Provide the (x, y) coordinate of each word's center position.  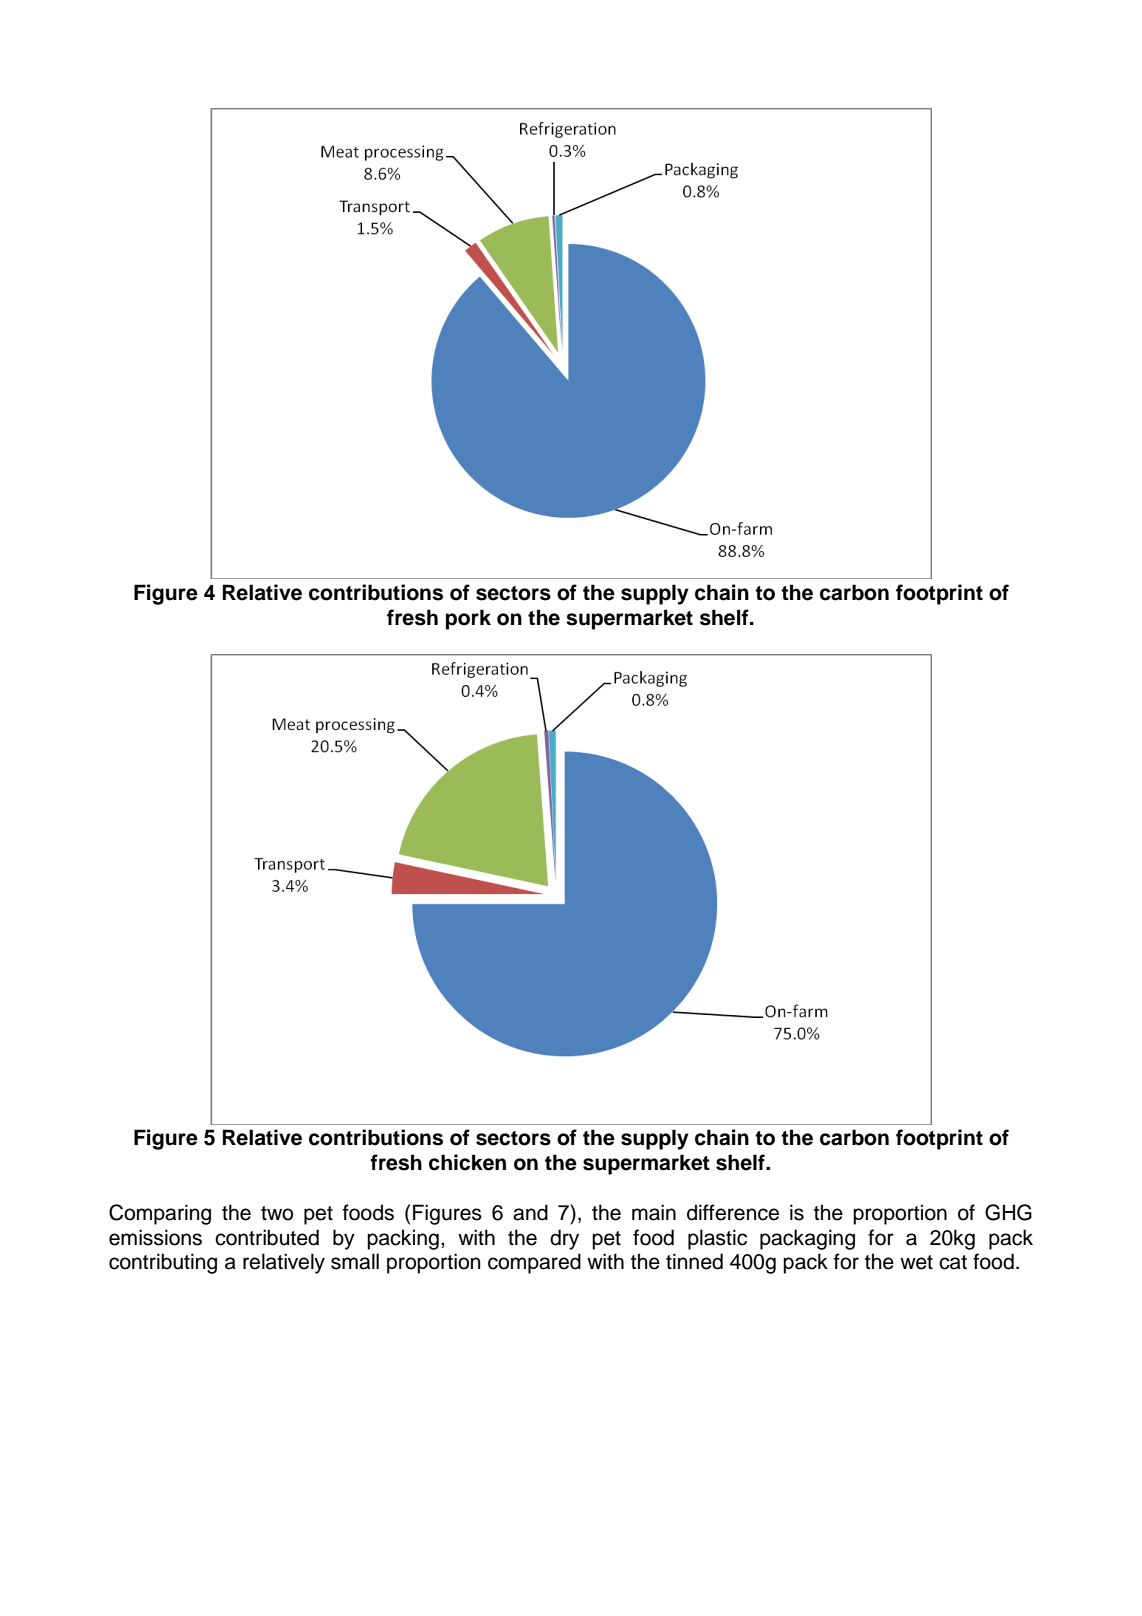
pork (468, 619)
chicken (467, 1162)
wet (916, 1262)
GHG (1008, 1212)
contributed (267, 1237)
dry (564, 1239)
